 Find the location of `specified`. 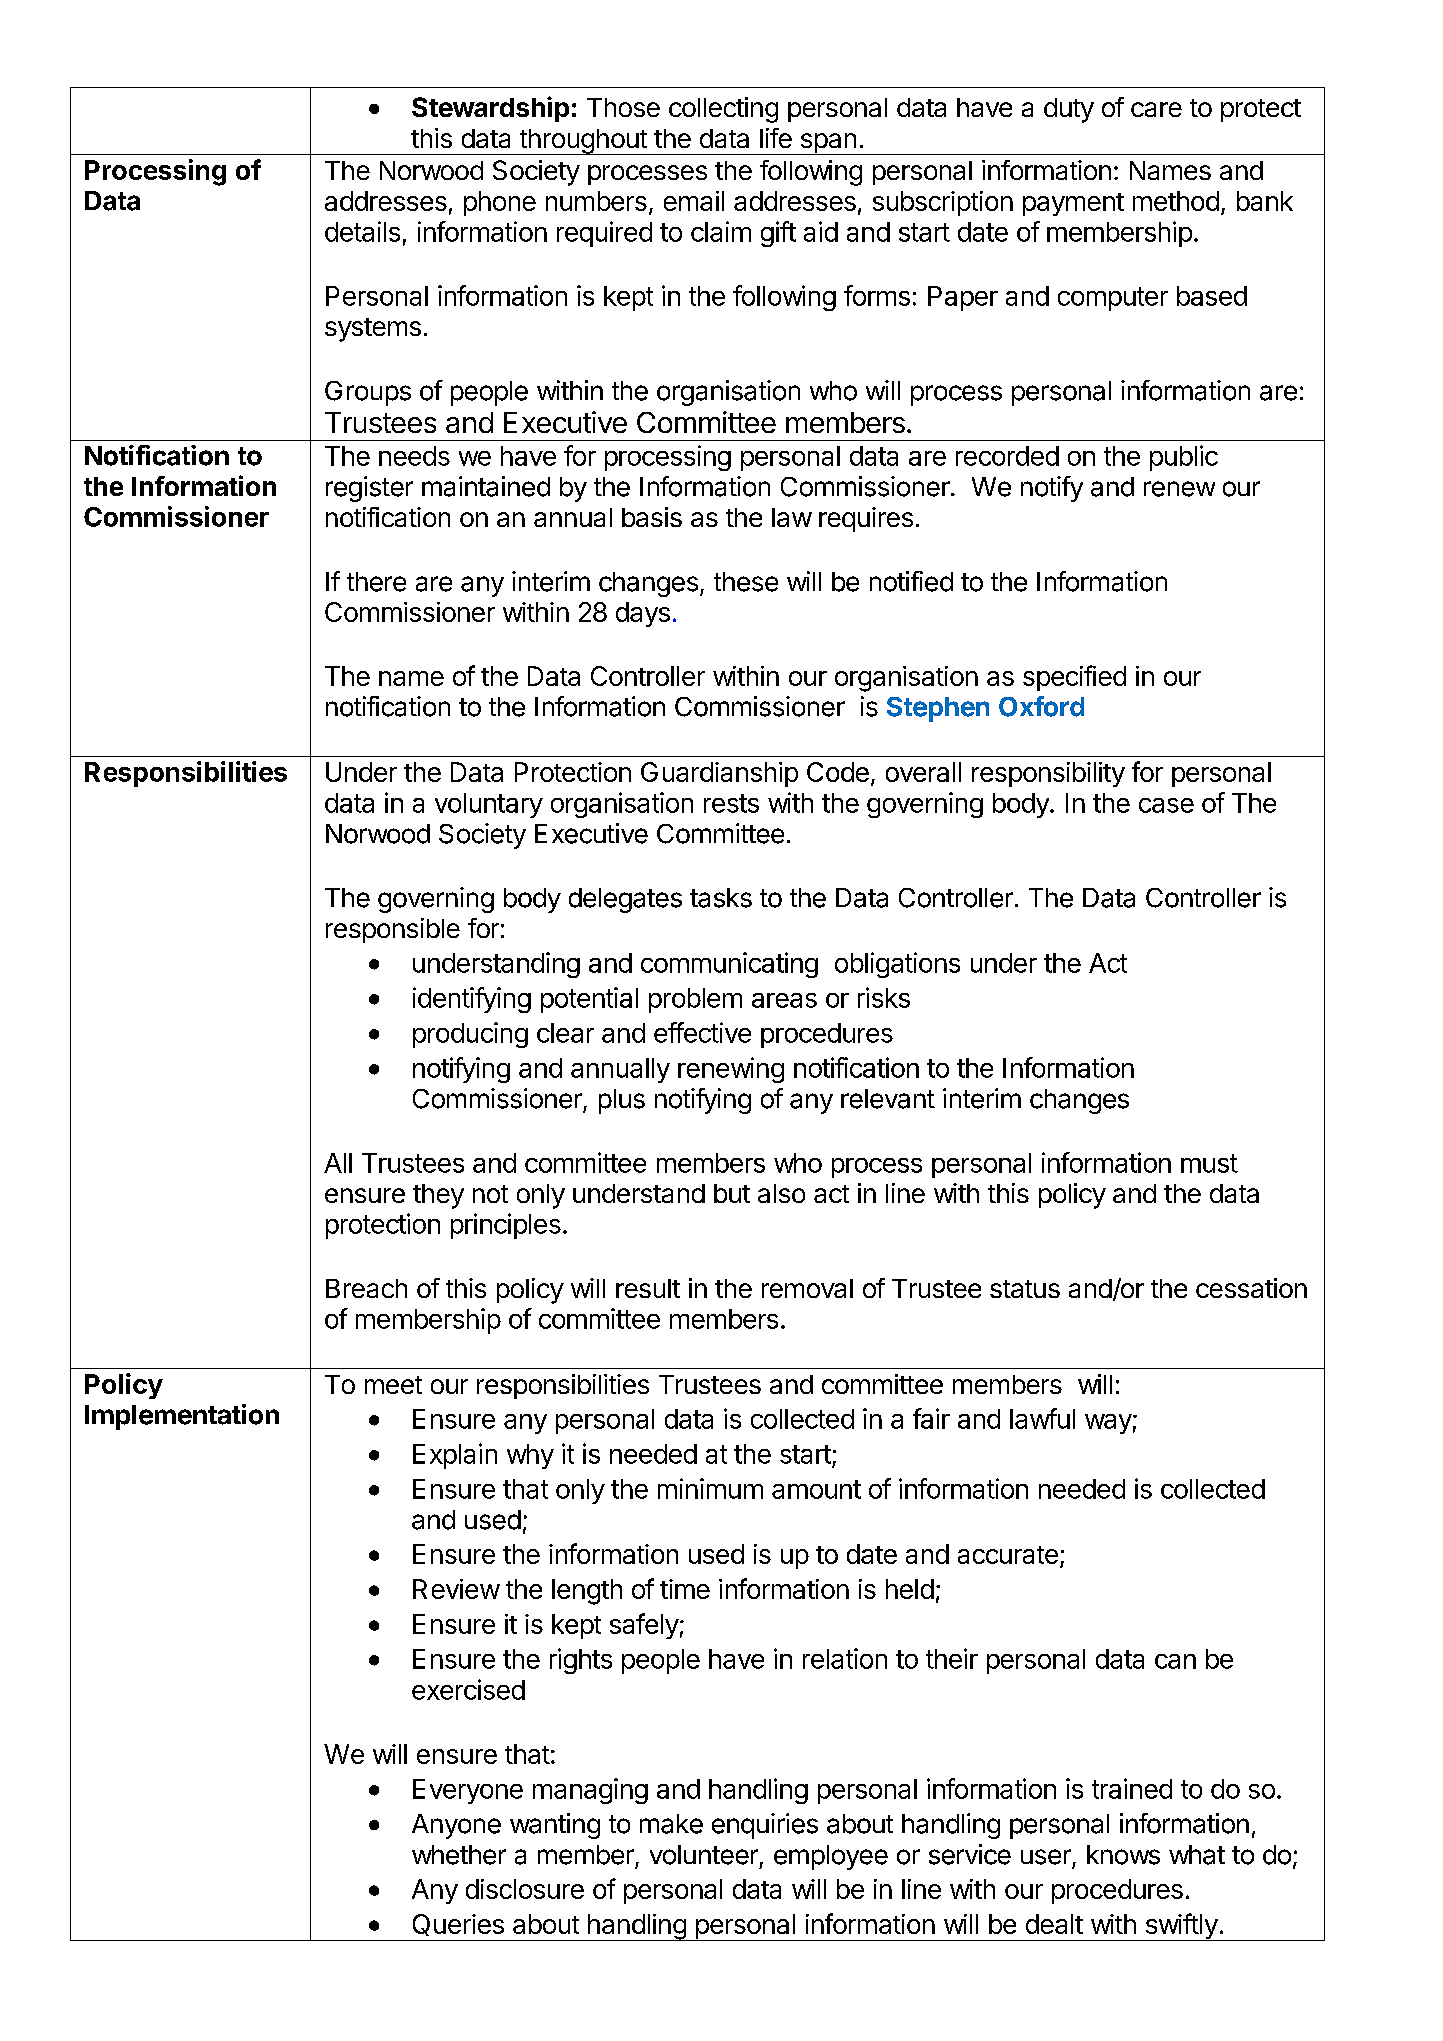

specified is located at coordinates (1074, 678).
